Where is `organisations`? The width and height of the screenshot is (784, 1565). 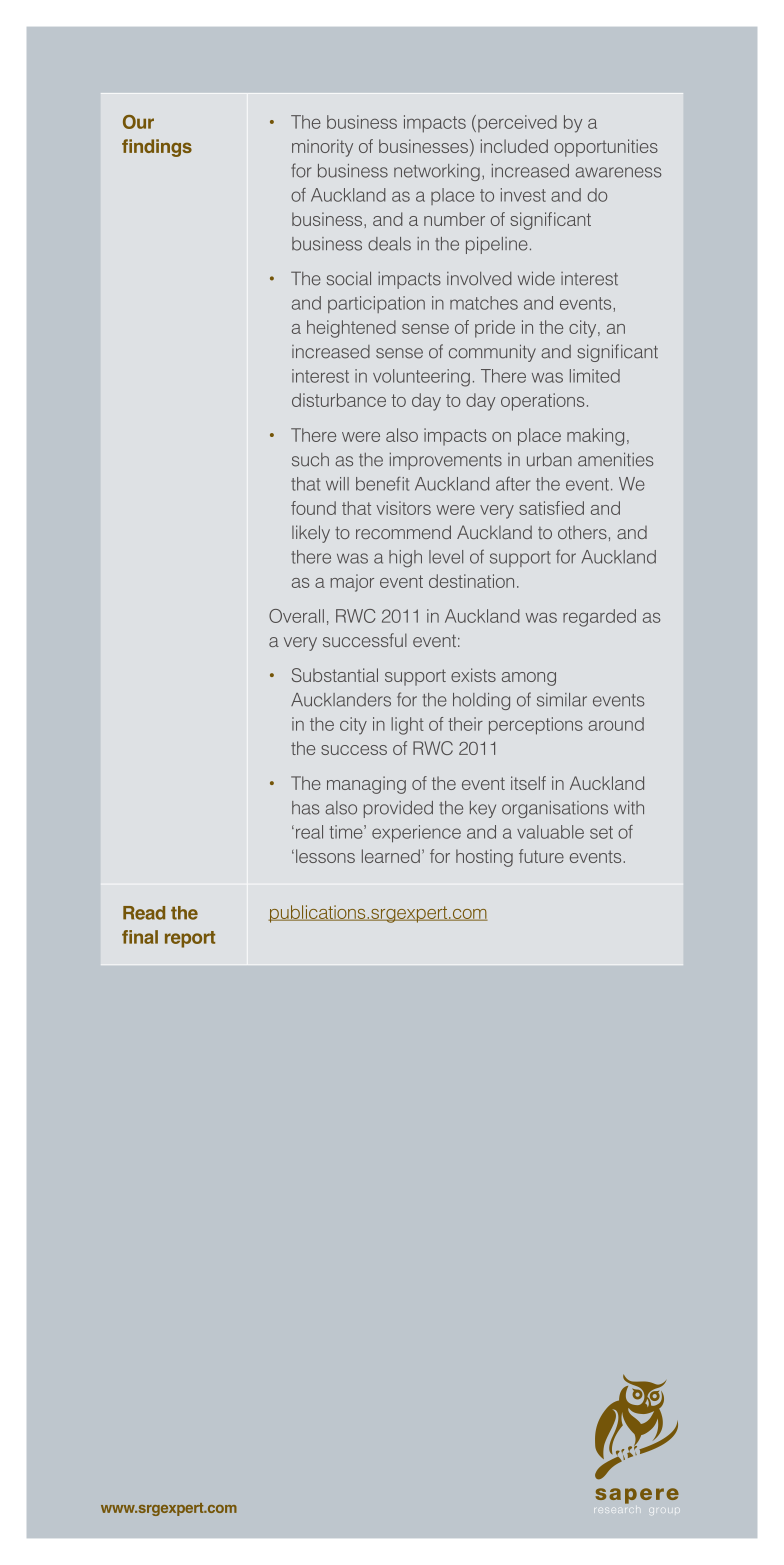
organisations is located at coordinates (555, 809).
